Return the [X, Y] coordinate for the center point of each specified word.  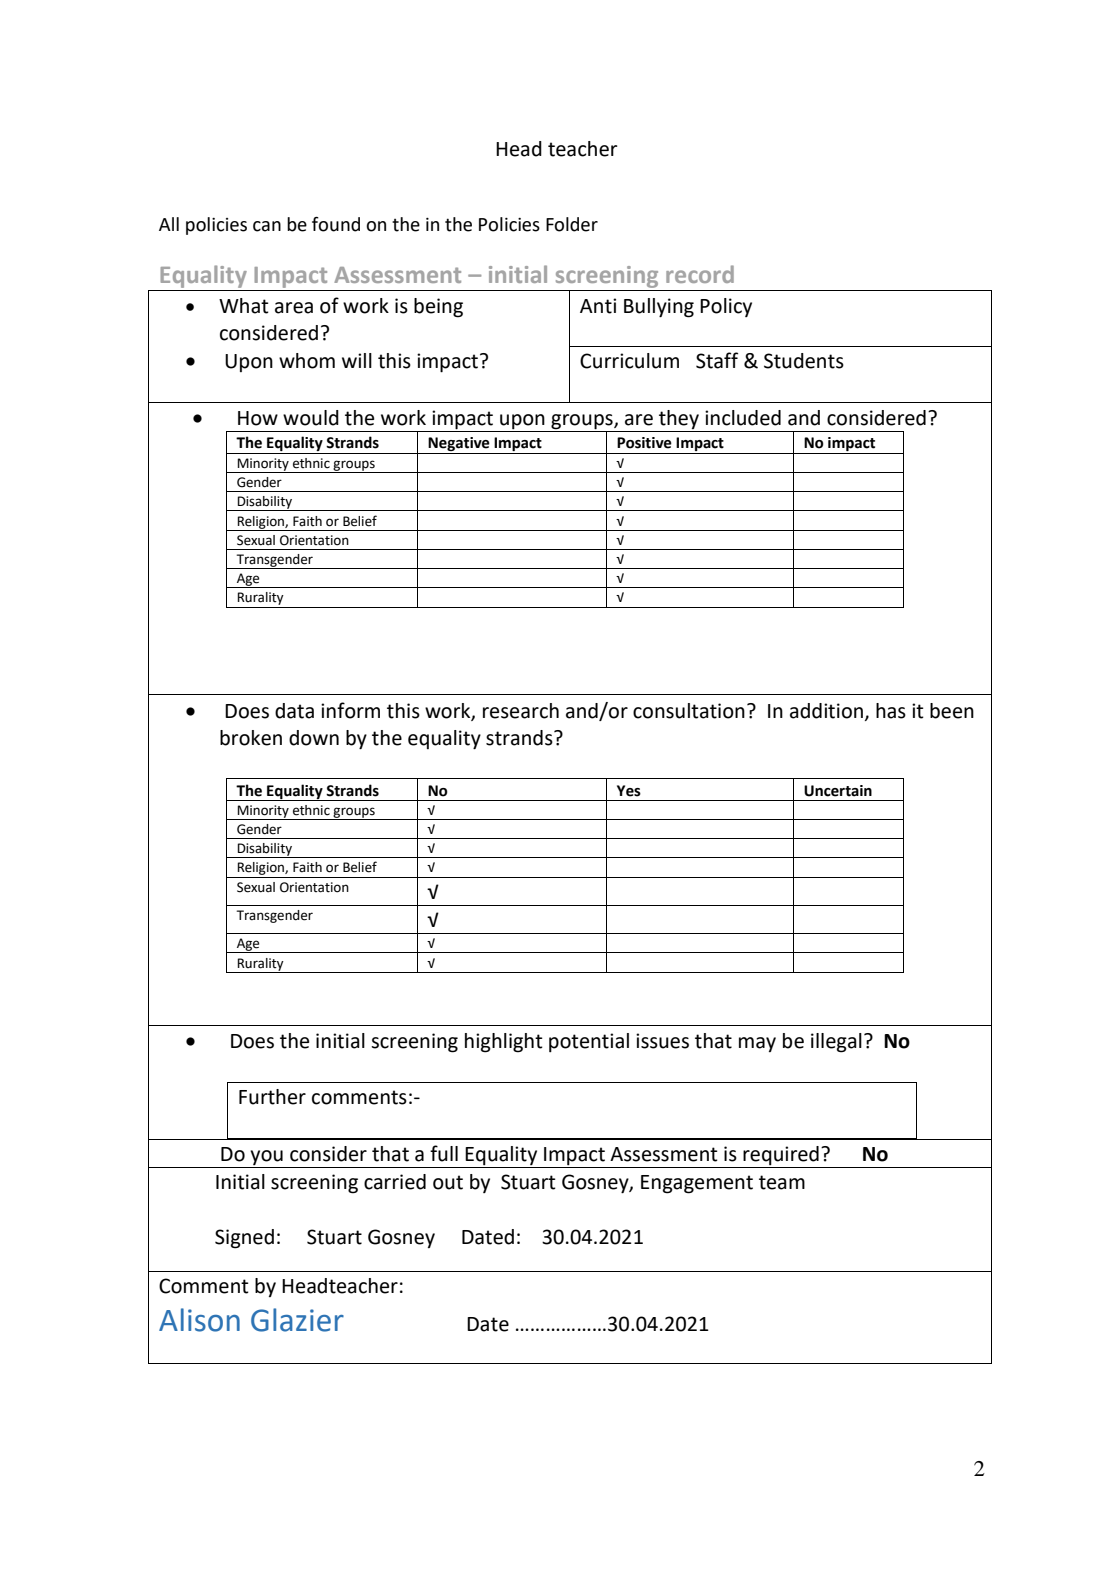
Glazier [297, 1320]
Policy [726, 307]
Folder [572, 224]
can [267, 226]
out [448, 1182]
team [782, 1182]
